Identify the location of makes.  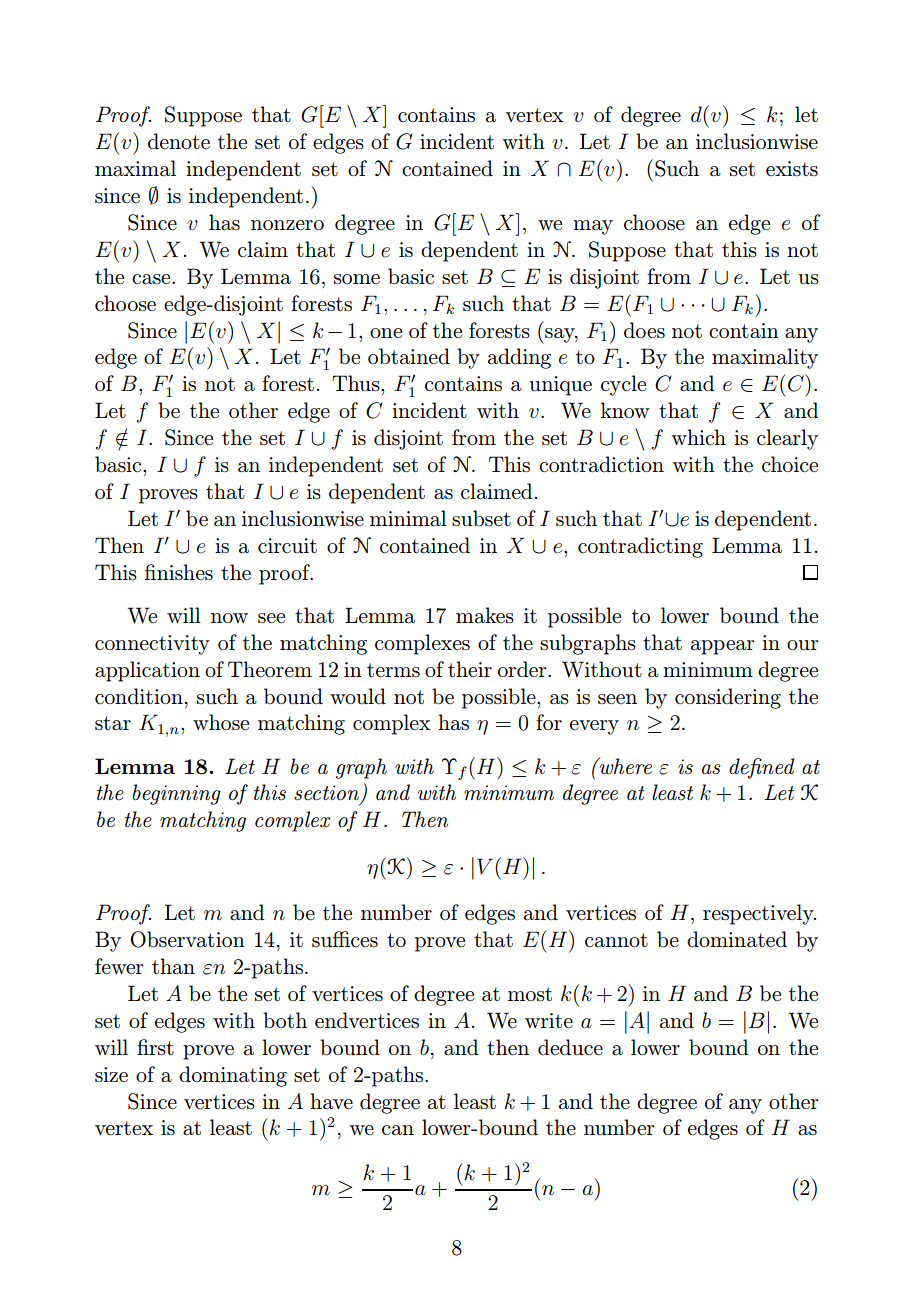
(485, 615).
